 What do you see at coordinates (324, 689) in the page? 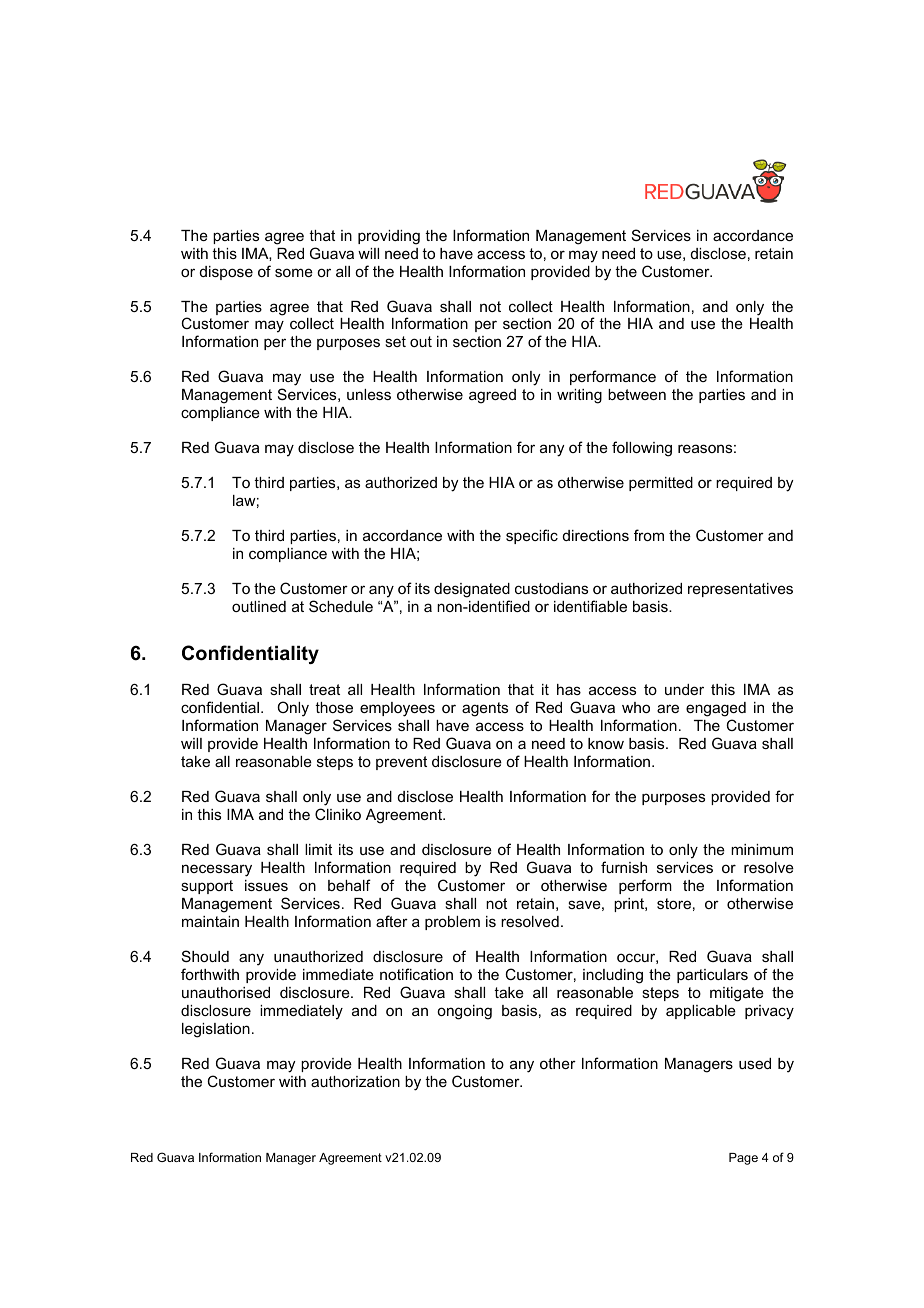
I see `treat` at bounding box center [324, 689].
